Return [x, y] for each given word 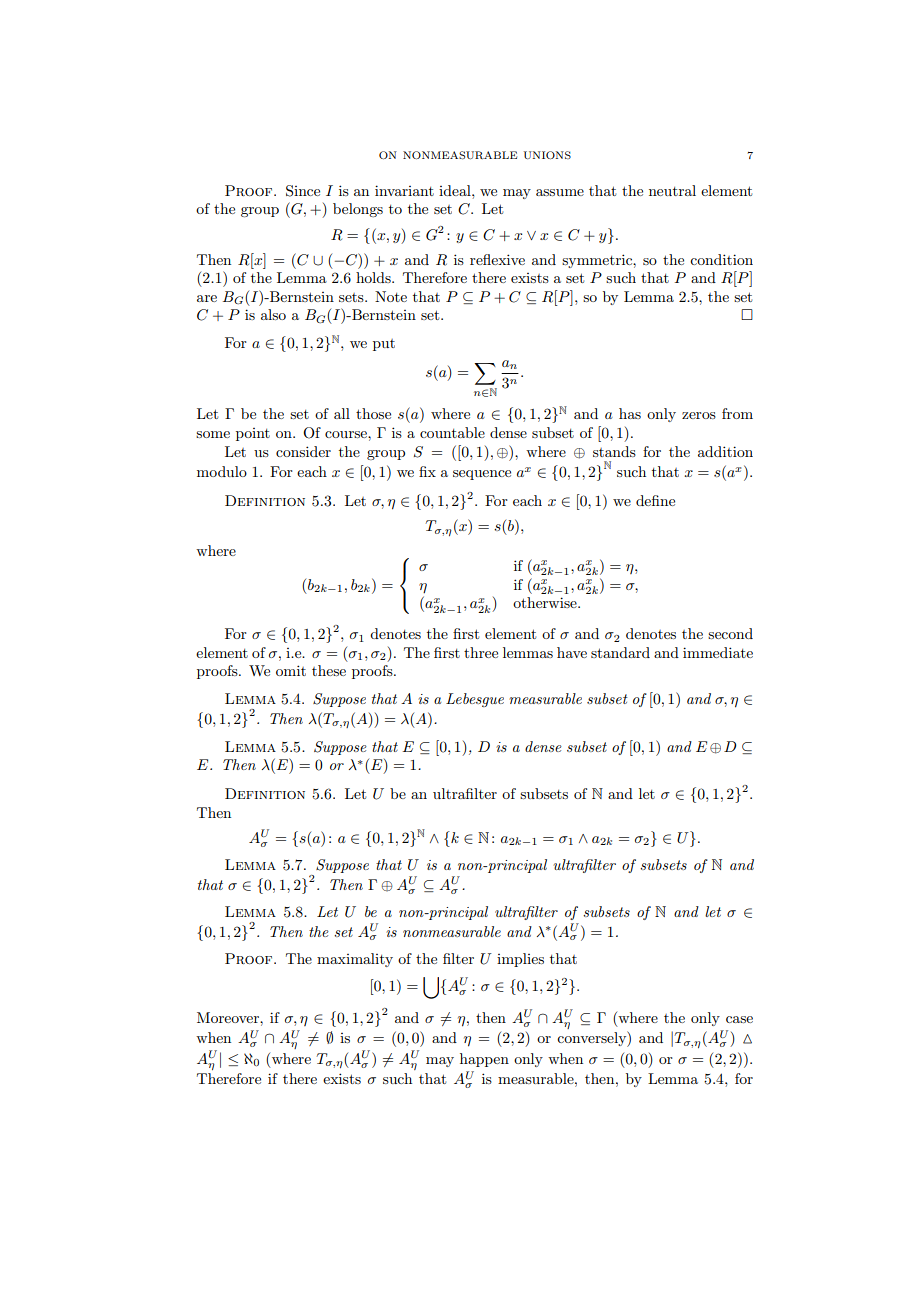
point [253, 434]
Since [303, 191]
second [730, 633]
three [481, 652]
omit [291, 670]
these [329, 670]
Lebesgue [475, 700]
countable [452, 432]
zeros [699, 415]
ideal [456, 190]
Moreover [229, 1017]
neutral [672, 190]
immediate [718, 652]
